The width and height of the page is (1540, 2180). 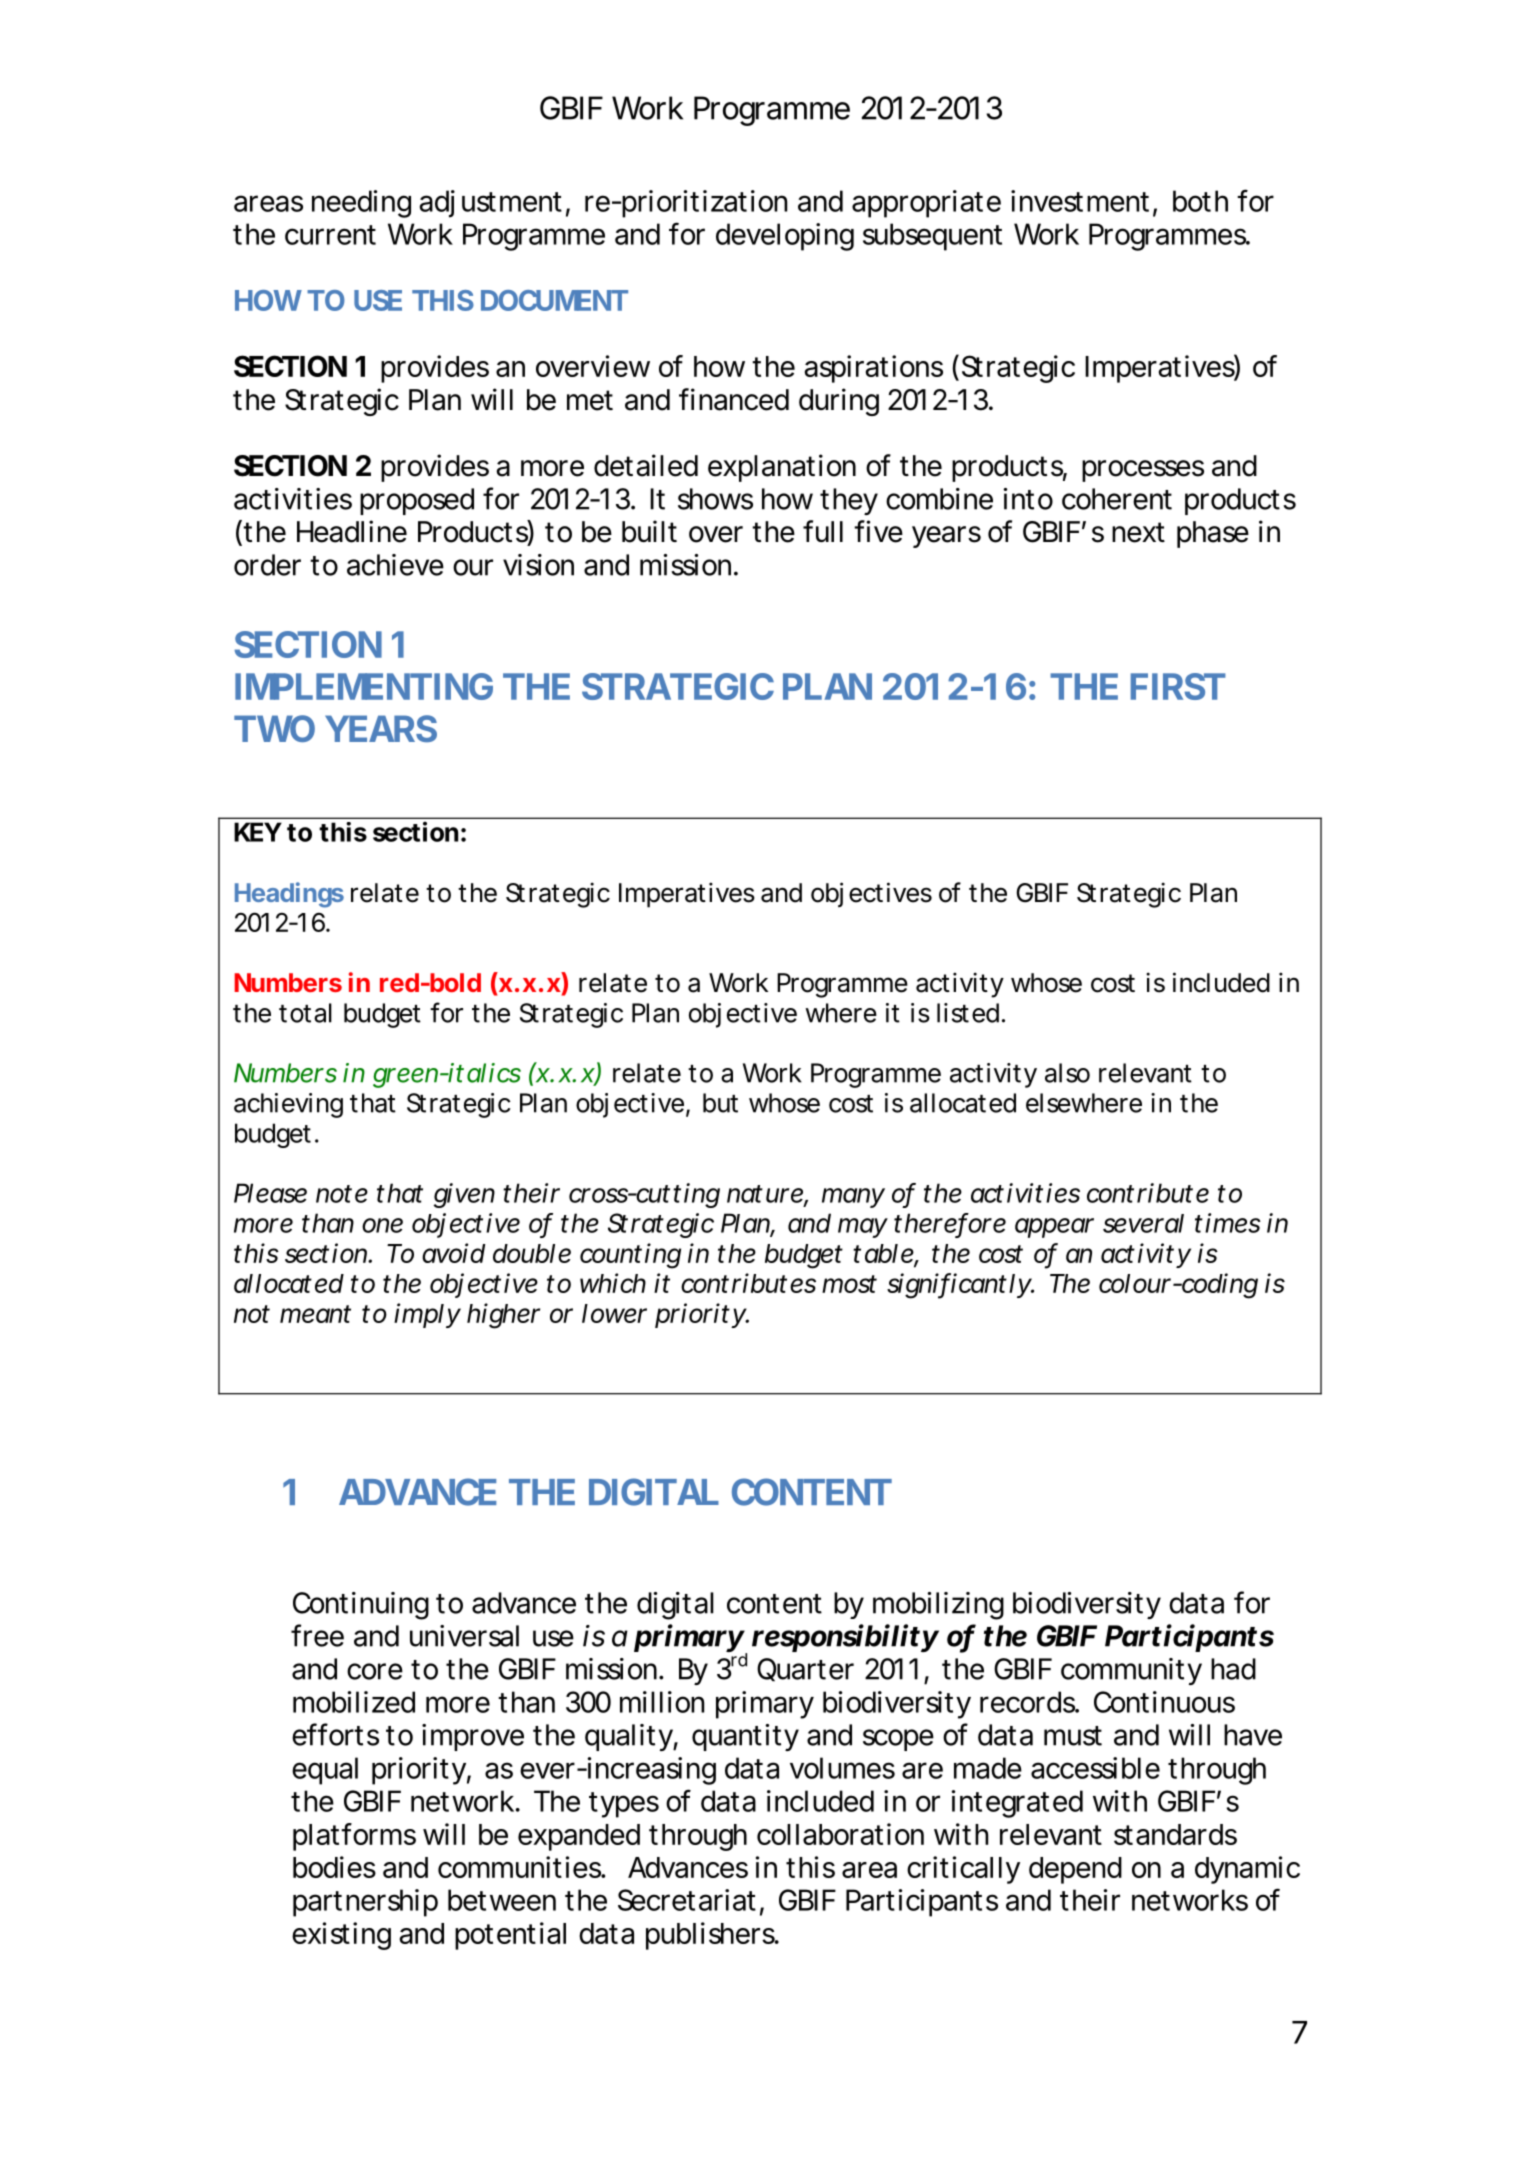 I want to click on next, so click(x=1138, y=532).
